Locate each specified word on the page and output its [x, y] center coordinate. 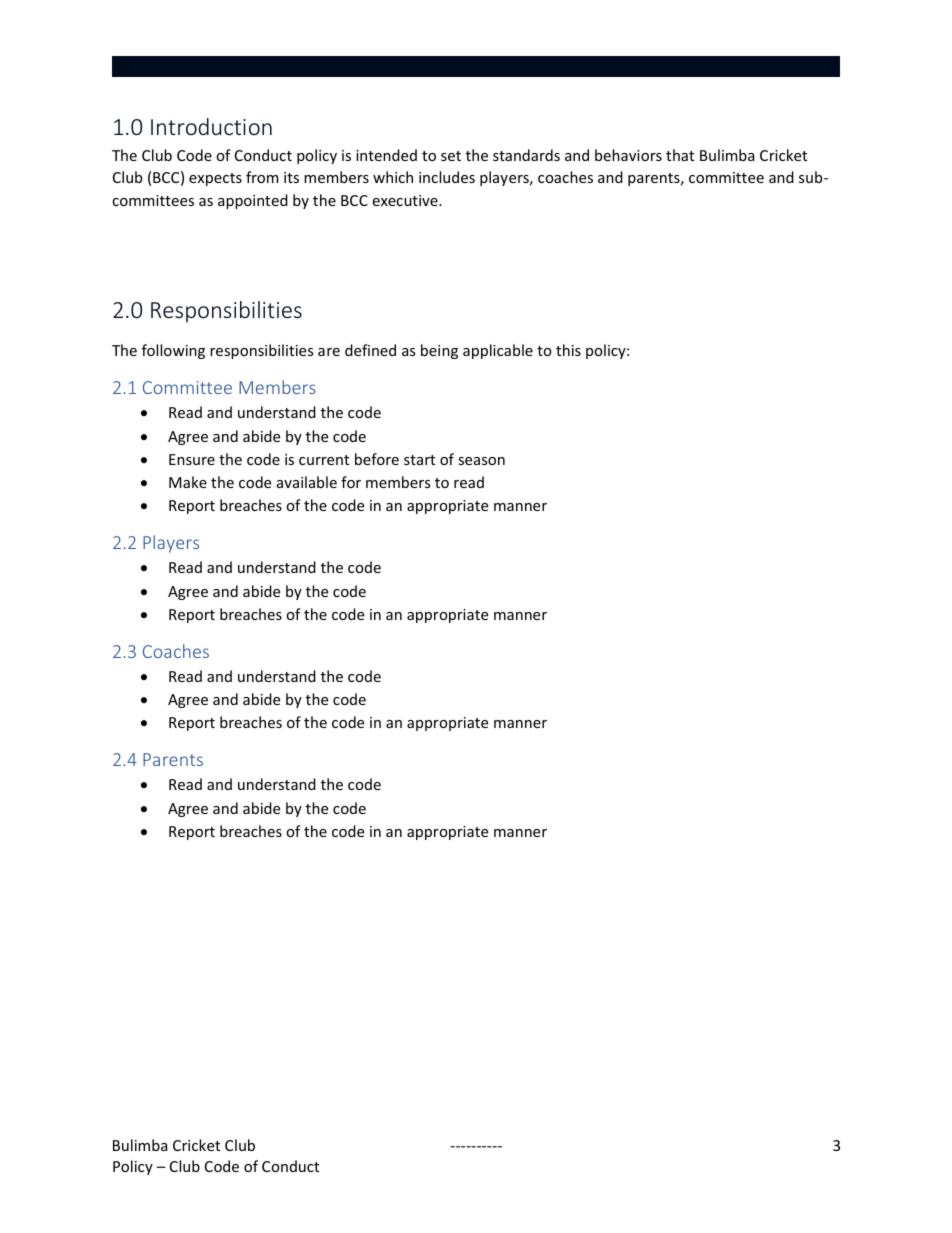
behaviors [628, 155]
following [173, 351]
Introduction [211, 126]
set [451, 156]
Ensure [192, 459]
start [419, 460]
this [568, 350]
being [439, 351]
